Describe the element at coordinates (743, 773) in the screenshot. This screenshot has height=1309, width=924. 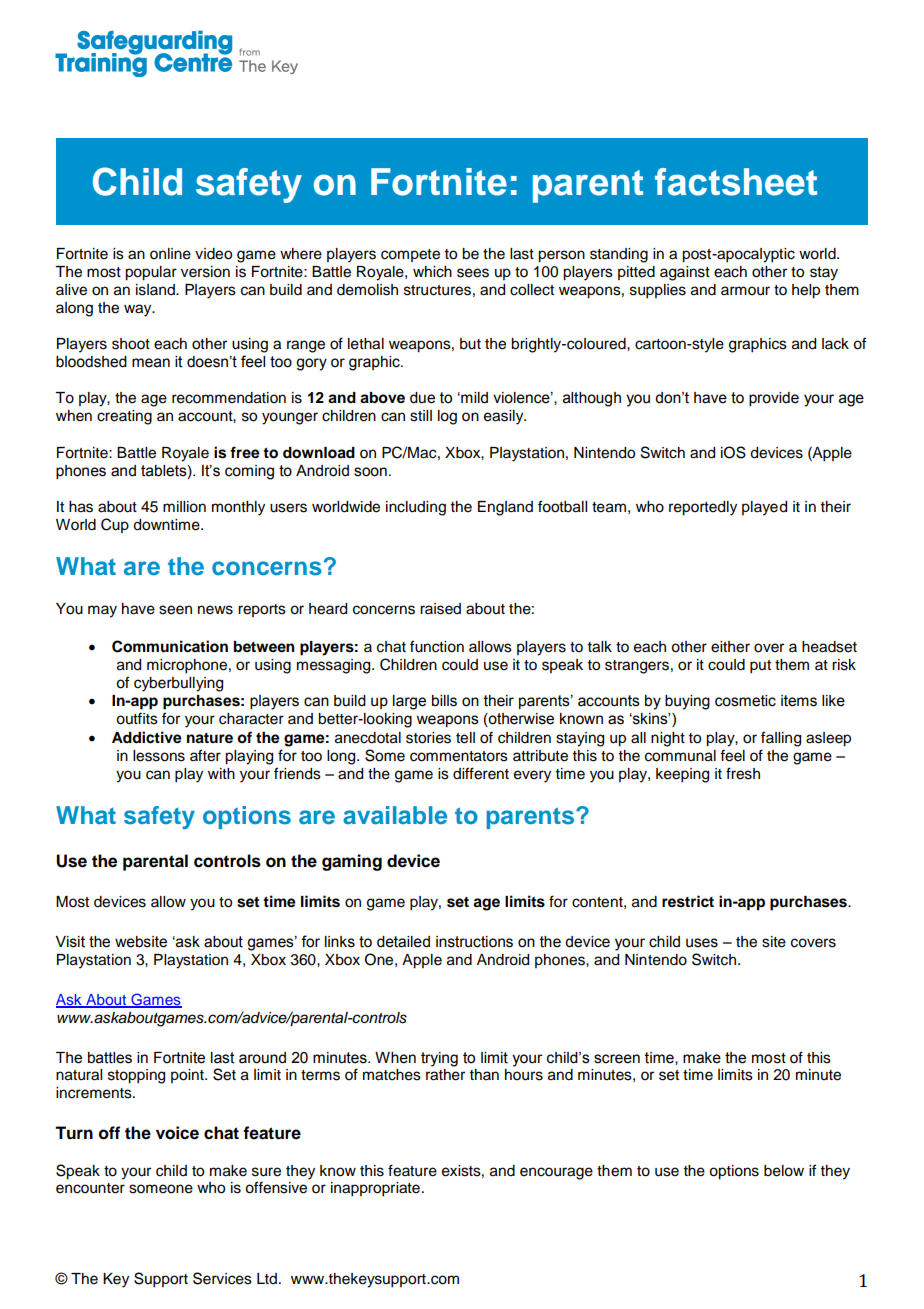
I see `fresh` at that location.
